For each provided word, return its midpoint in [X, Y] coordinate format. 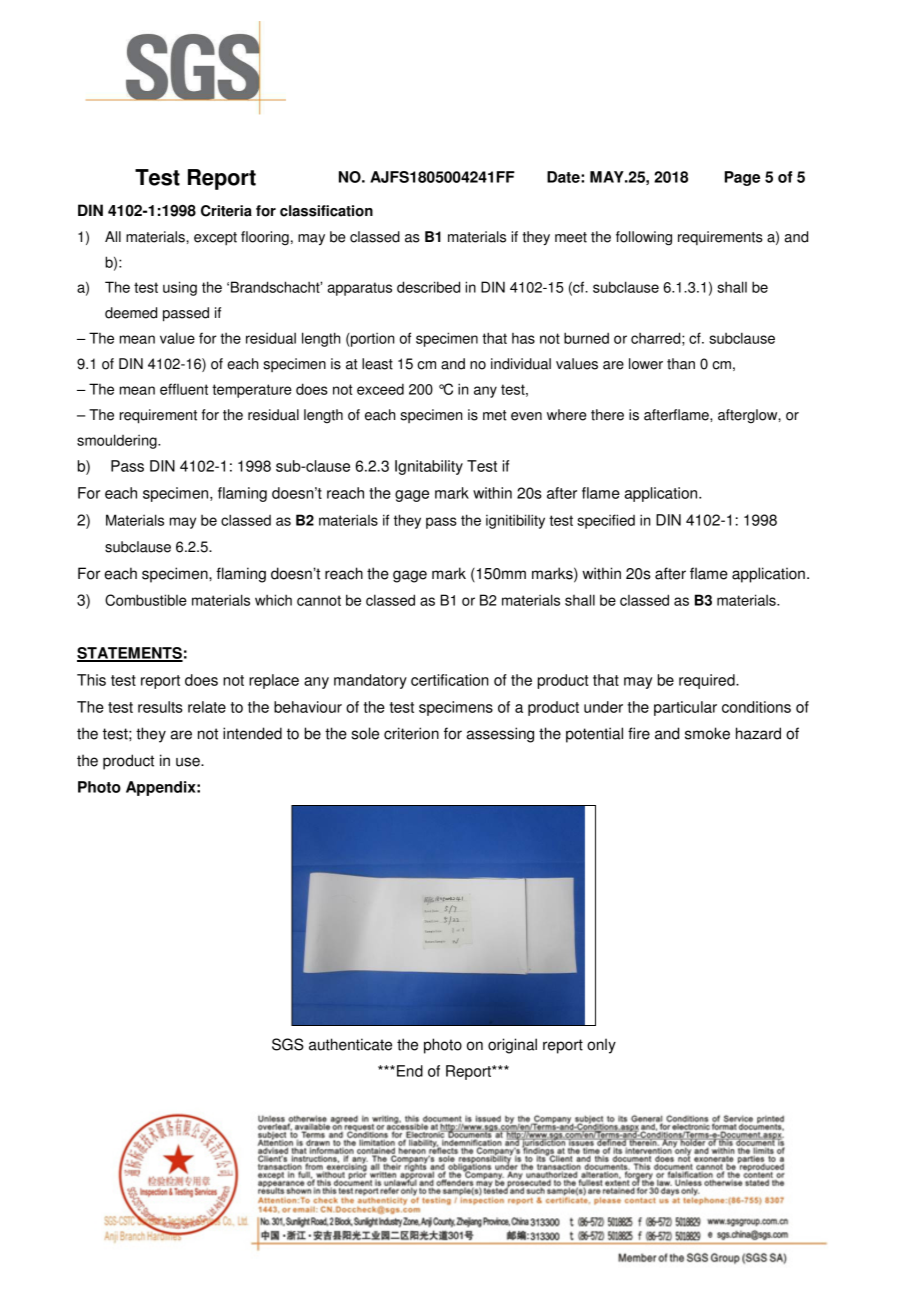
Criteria [226, 211]
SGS [288, 1044]
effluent [184, 389]
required [708, 681]
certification [450, 680]
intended [252, 733]
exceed [380, 389]
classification [326, 211]
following [644, 238]
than [681, 364]
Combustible [146, 600]
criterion [411, 733]
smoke [707, 733]
